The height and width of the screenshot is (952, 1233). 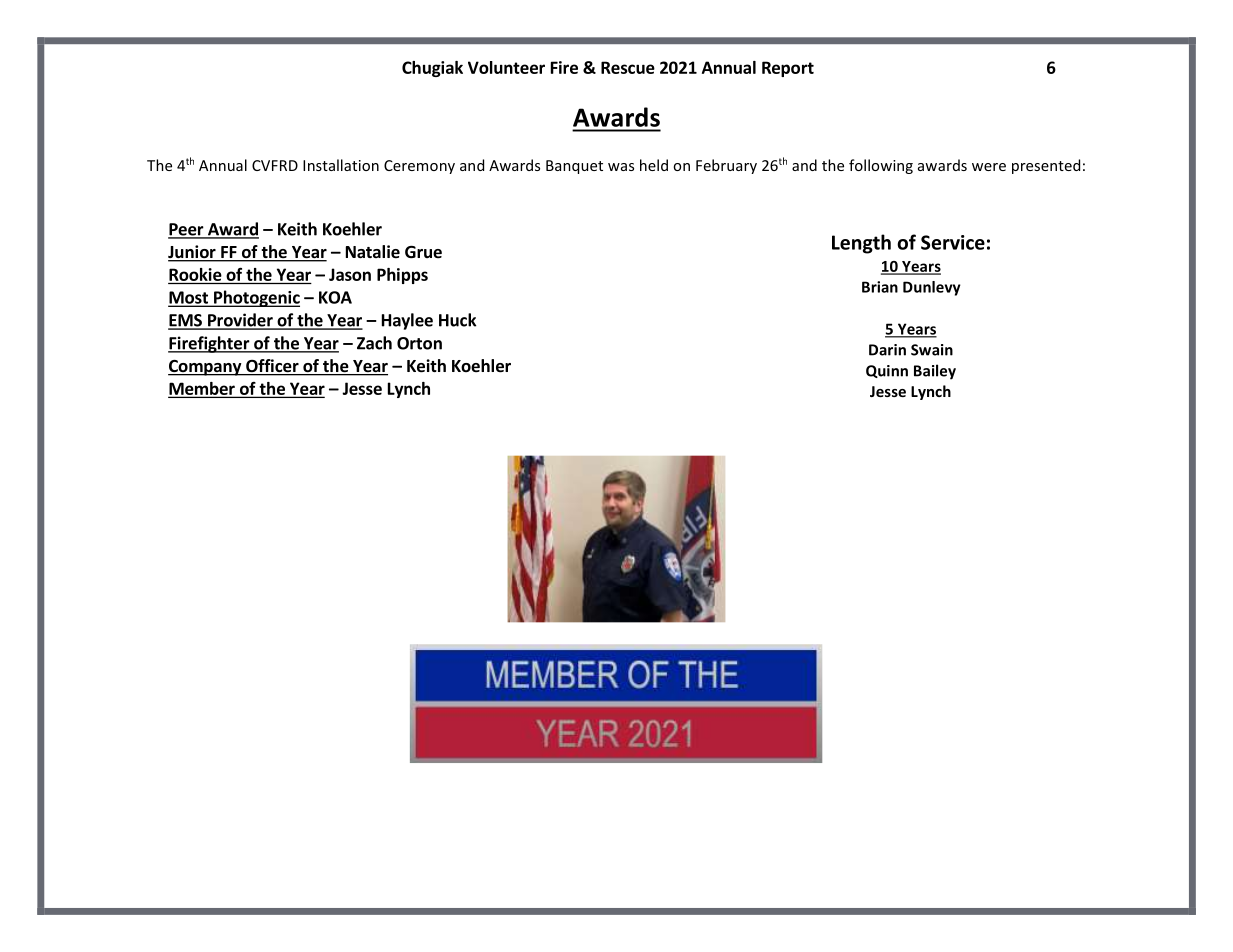 I want to click on Report, so click(x=788, y=69).
